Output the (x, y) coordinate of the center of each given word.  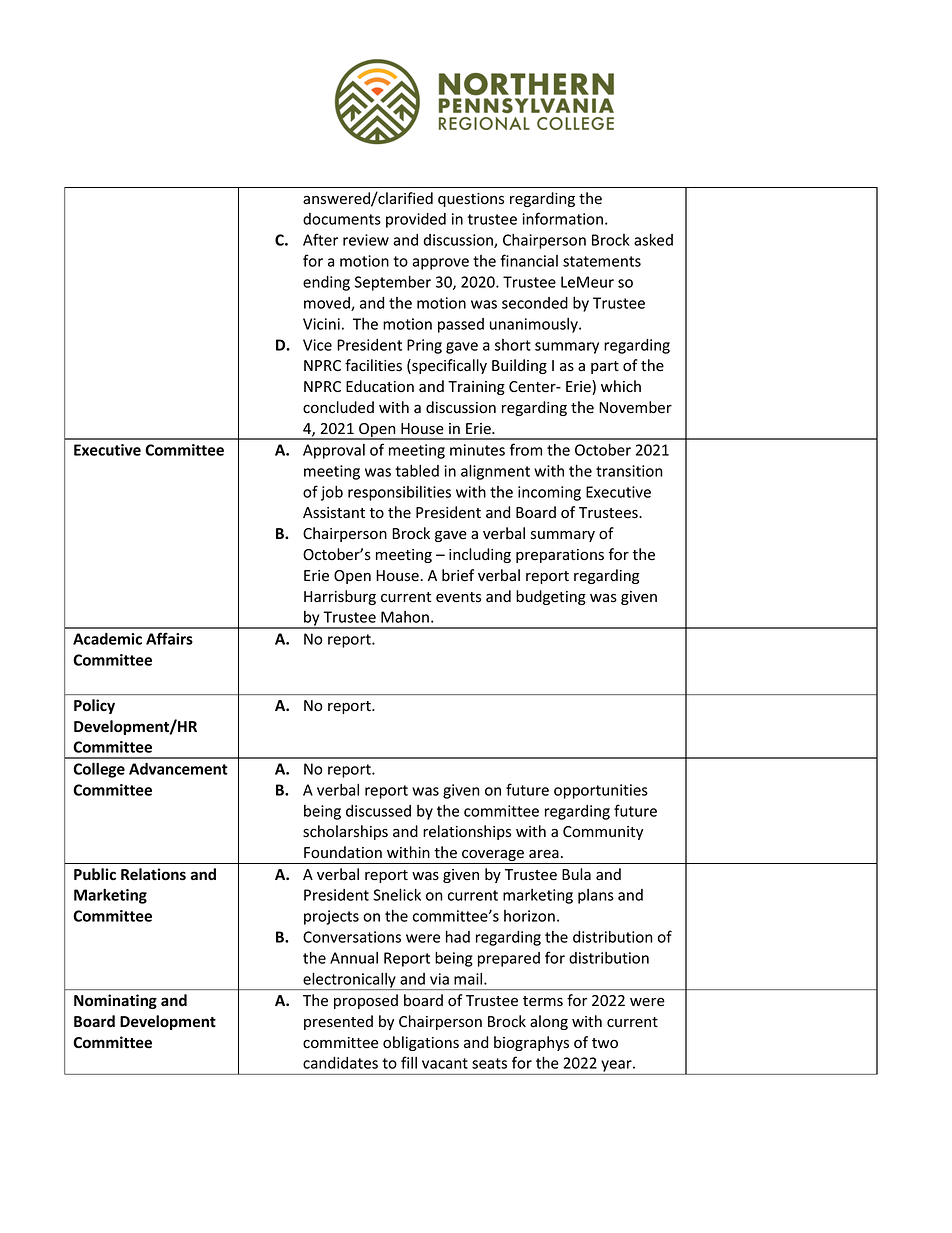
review (366, 240)
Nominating (115, 1001)
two (605, 1043)
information (562, 218)
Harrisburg (340, 597)
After (320, 239)
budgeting (551, 597)
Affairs (169, 638)
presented (338, 1022)
